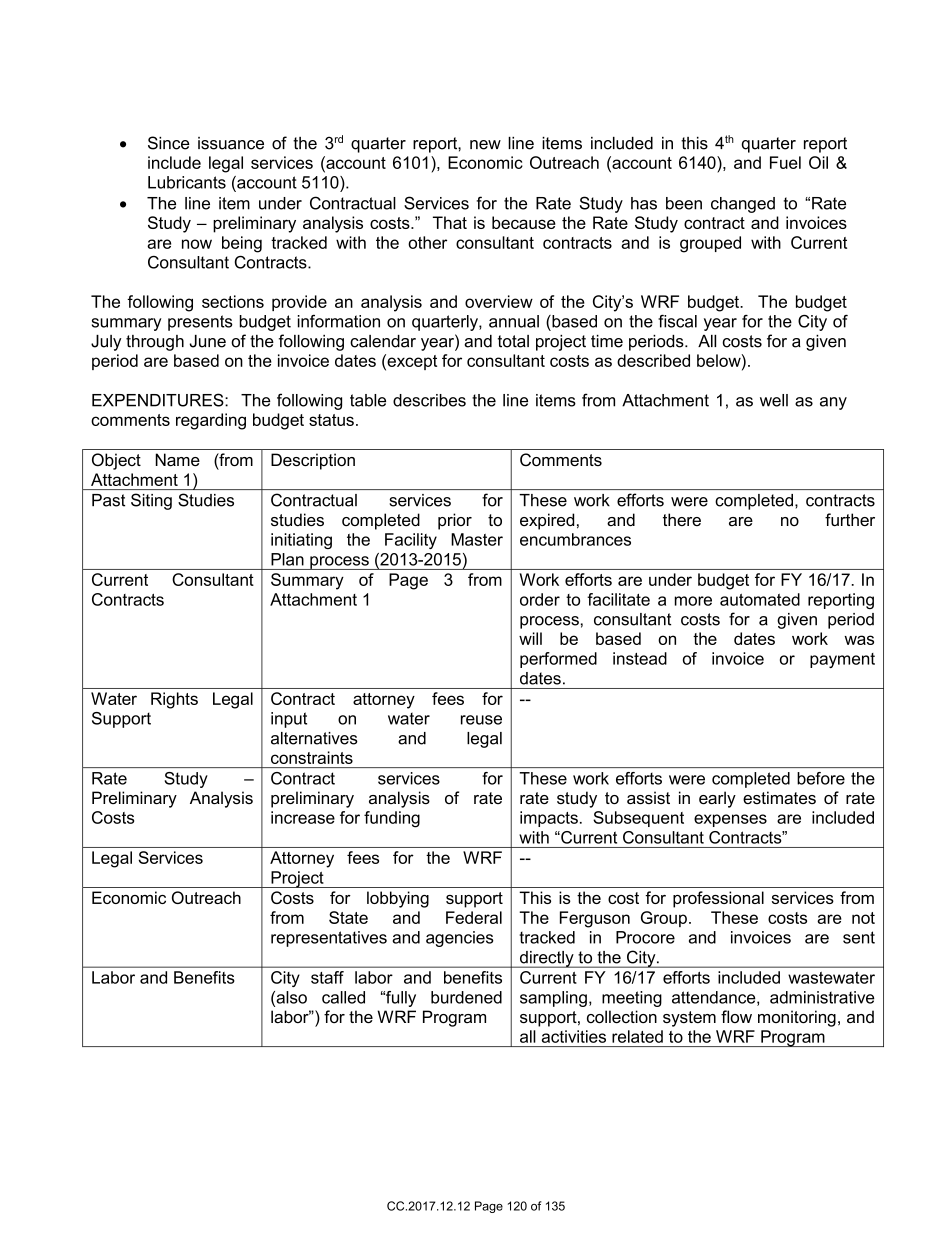 Image resolution: width=952 pixels, height=1233 pixels. What do you see at coordinates (785, 162) in the screenshot?
I see `Fuel` at bounding box center [785, 162].
